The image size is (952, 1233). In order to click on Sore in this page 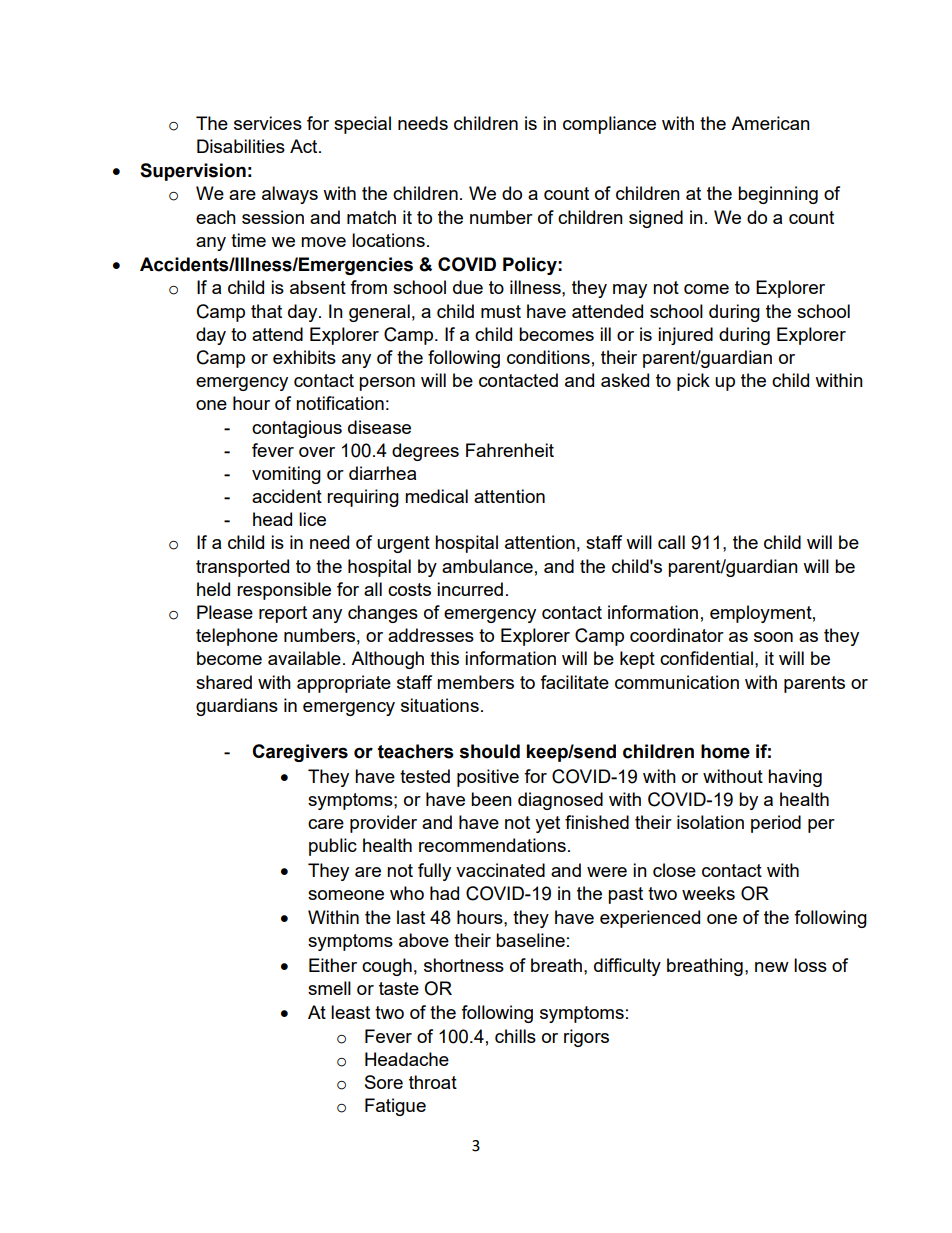, I will do `click(384, 1082)`.
